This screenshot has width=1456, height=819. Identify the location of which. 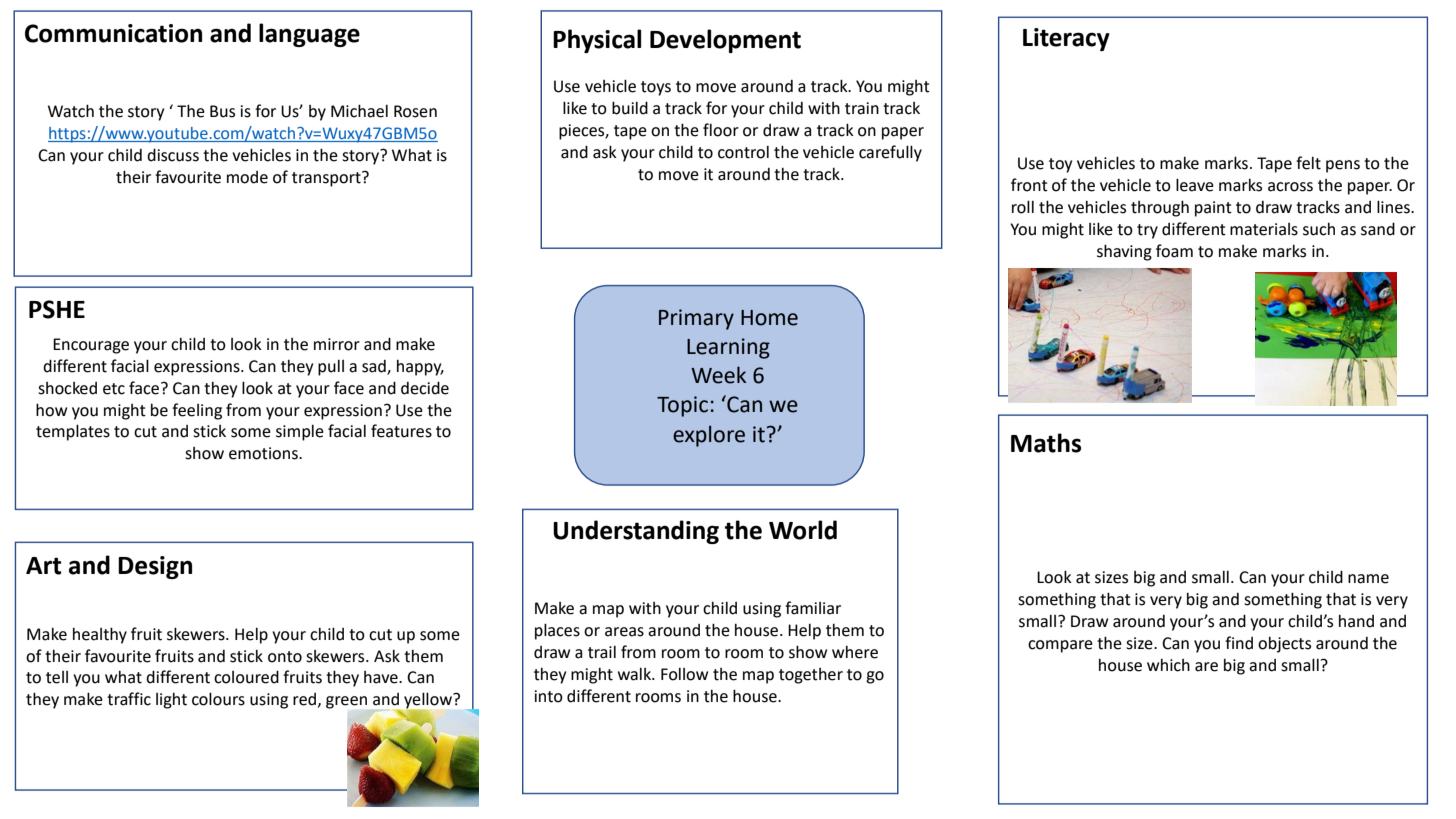
(1168, 665).
